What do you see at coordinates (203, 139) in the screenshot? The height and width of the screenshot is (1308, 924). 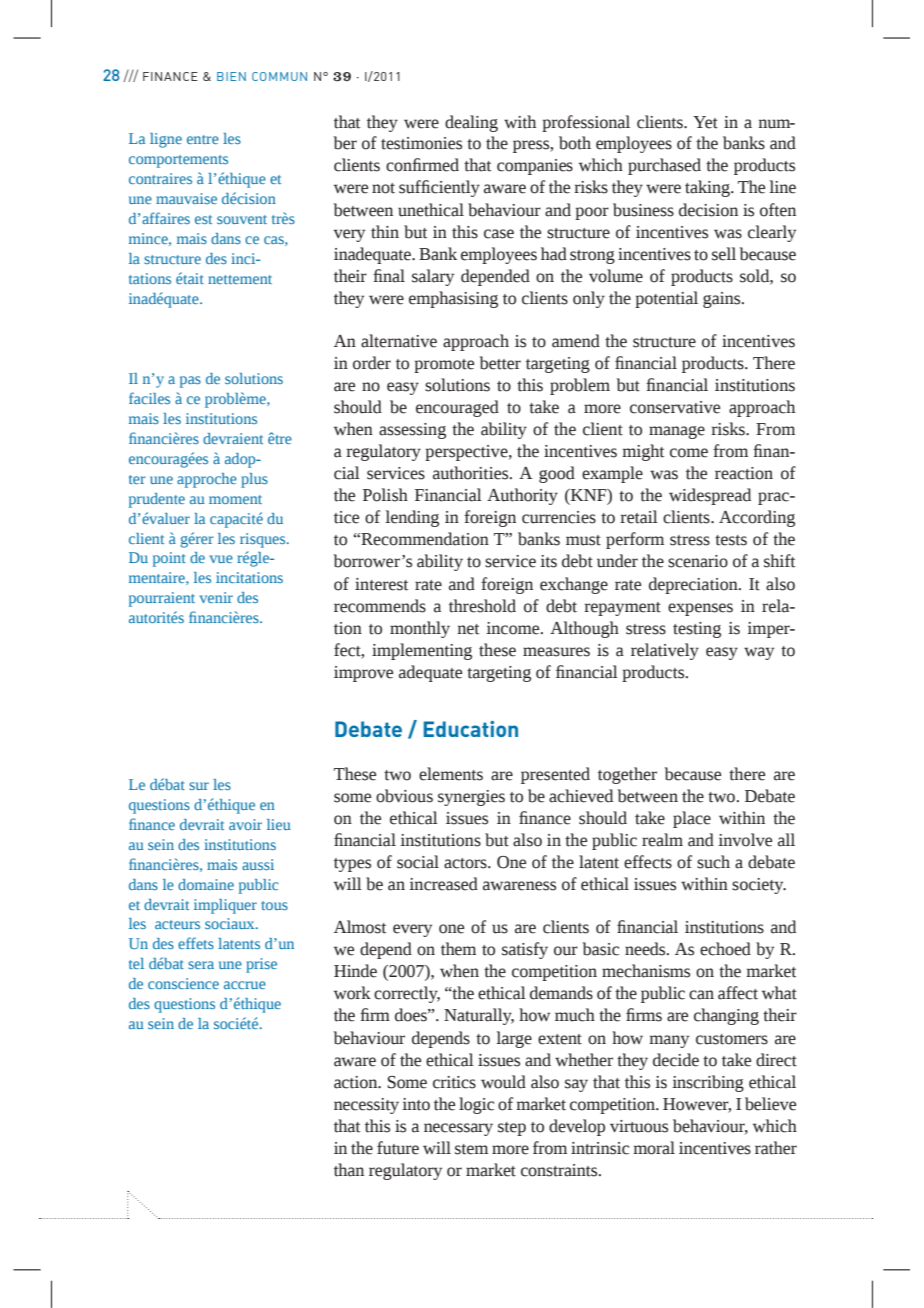 I see `entre` at bounding box center [203, 139].
